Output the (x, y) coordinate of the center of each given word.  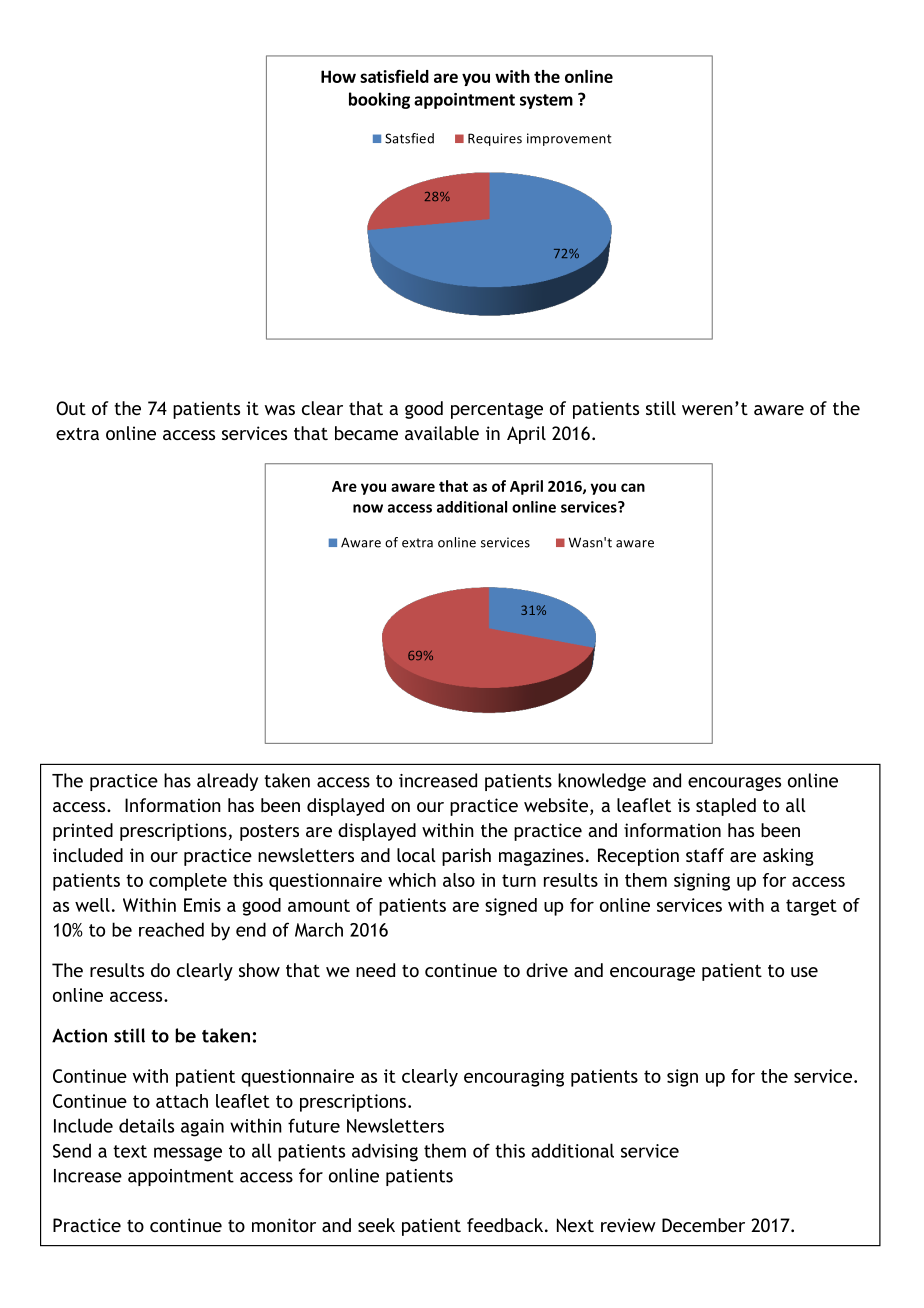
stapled (726, 807)
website (557, 806)
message (188, 1154)
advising (385, 1152)
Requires (495, 139)
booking (379, 100)
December (703, 1225)
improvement (569, 139)
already (227, 782)
